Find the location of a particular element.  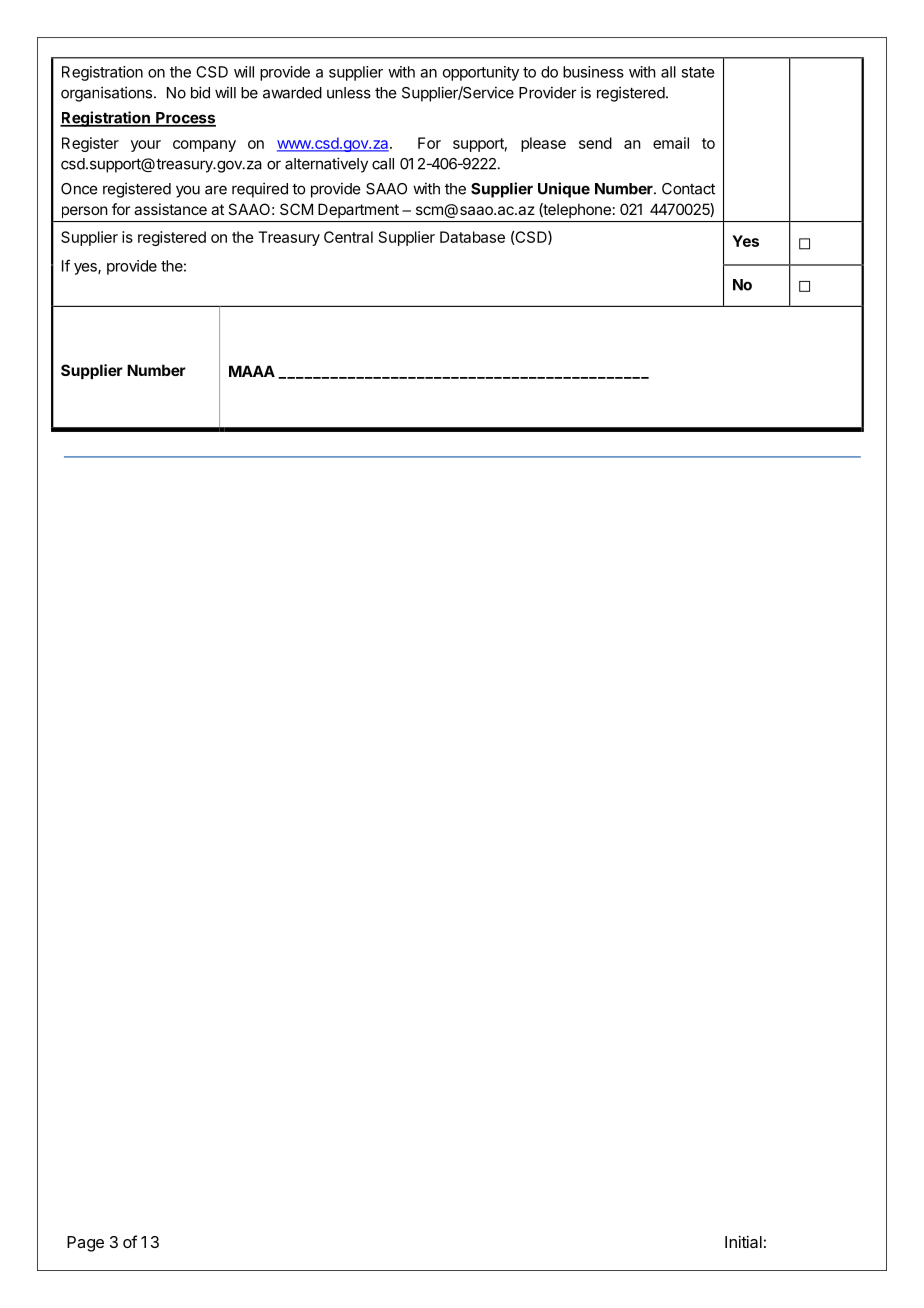

required is located at coordinates (260, 190).
